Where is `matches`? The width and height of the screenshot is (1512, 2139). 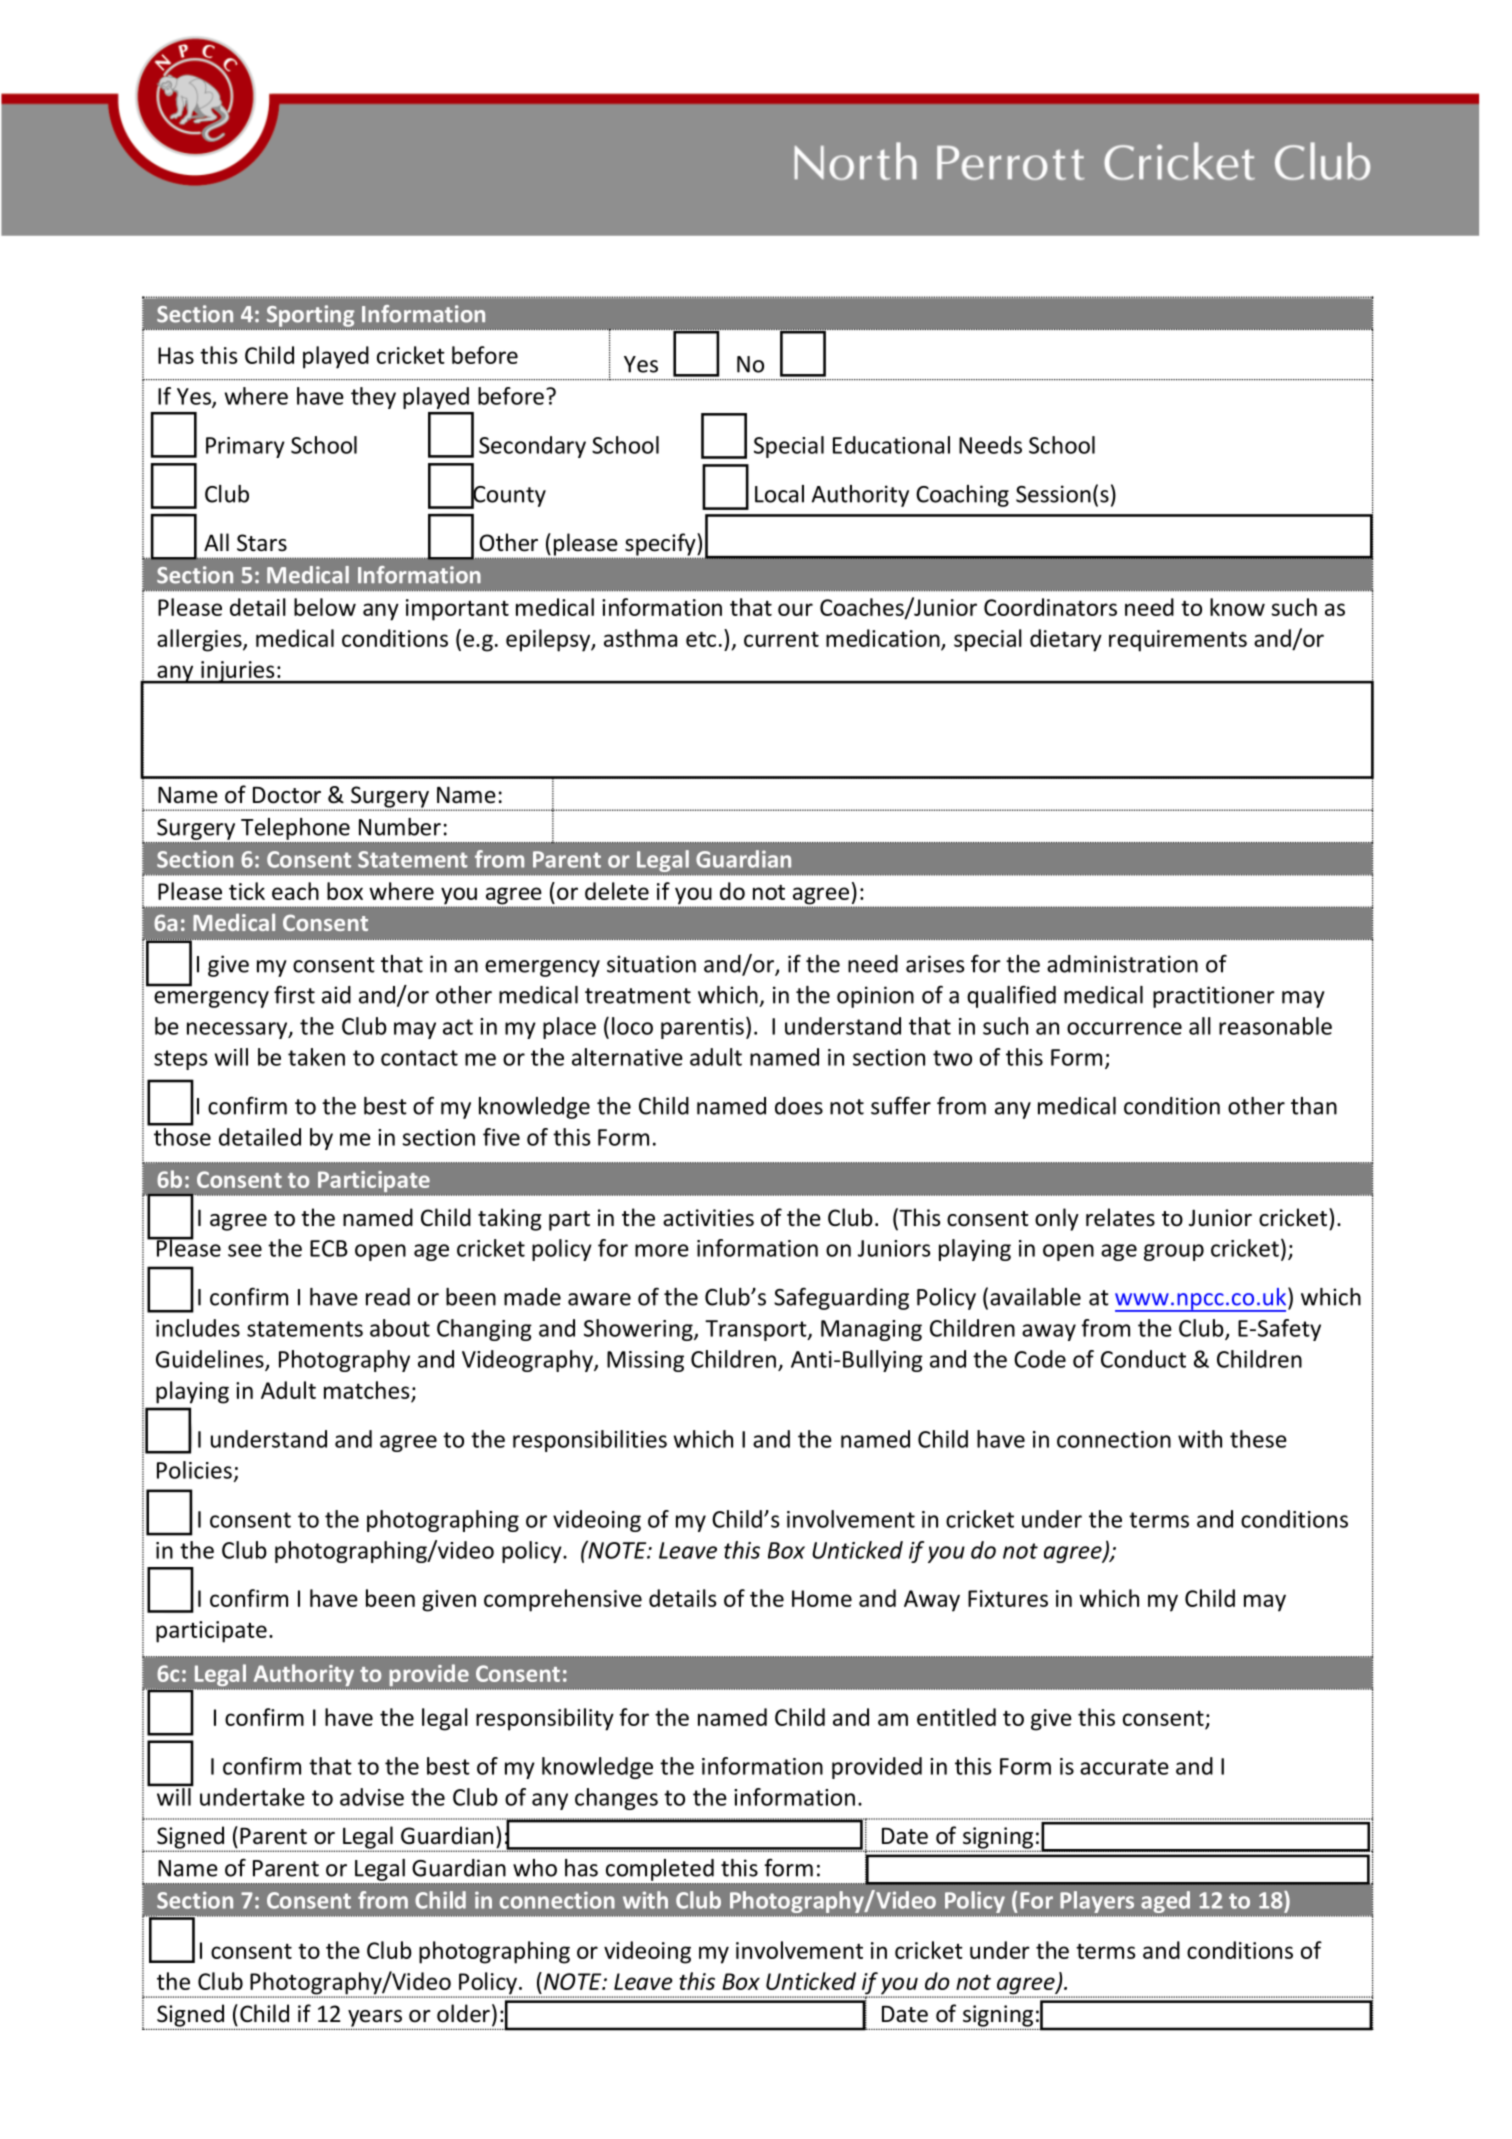 matches is located at coordinates (367, 1390).
